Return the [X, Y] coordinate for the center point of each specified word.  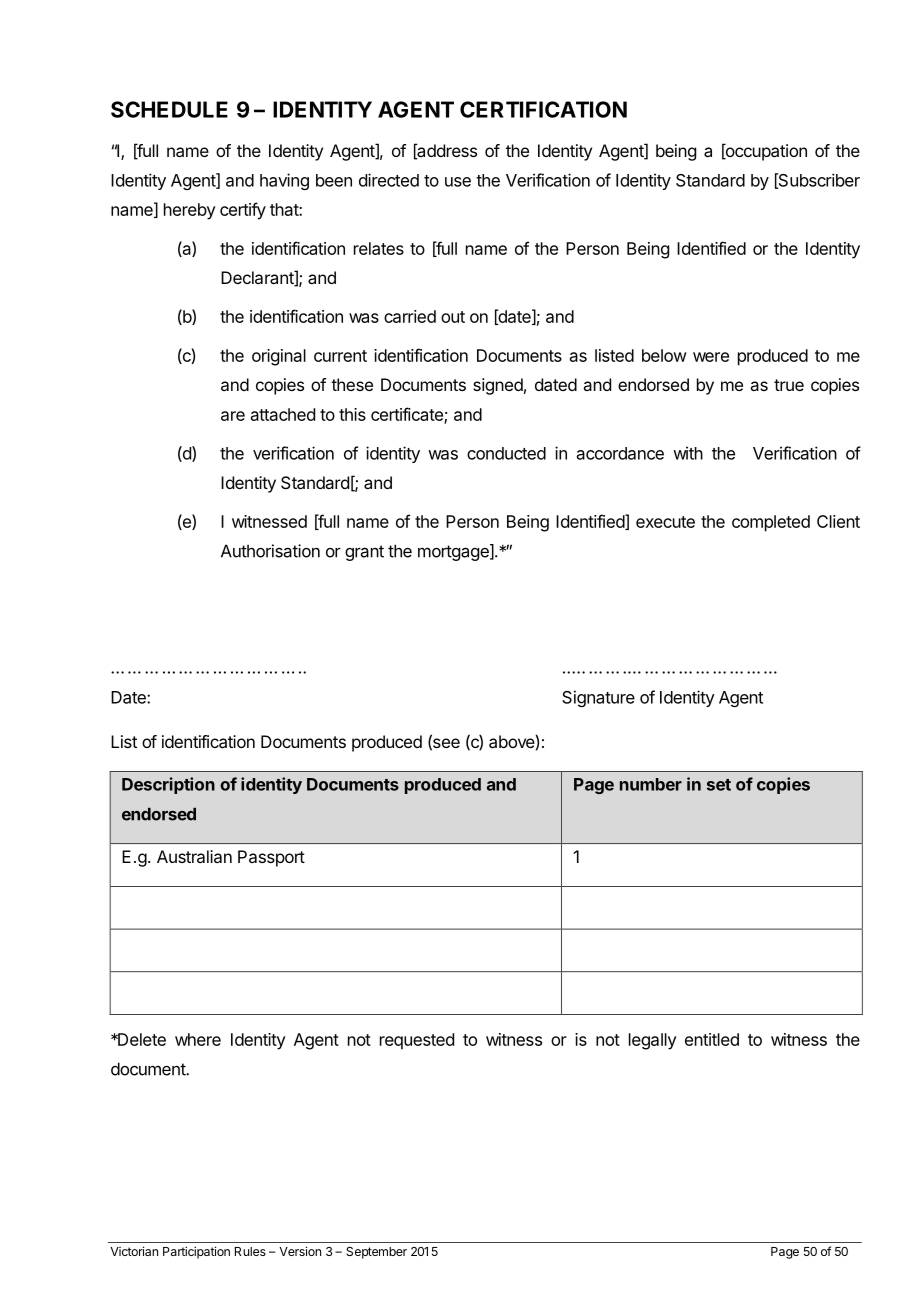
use [458, 182]
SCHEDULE [169, 109]
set [719, 785]
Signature [598, 698]
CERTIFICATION [543, 109]
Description [168, 785]
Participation [196, 1252]
